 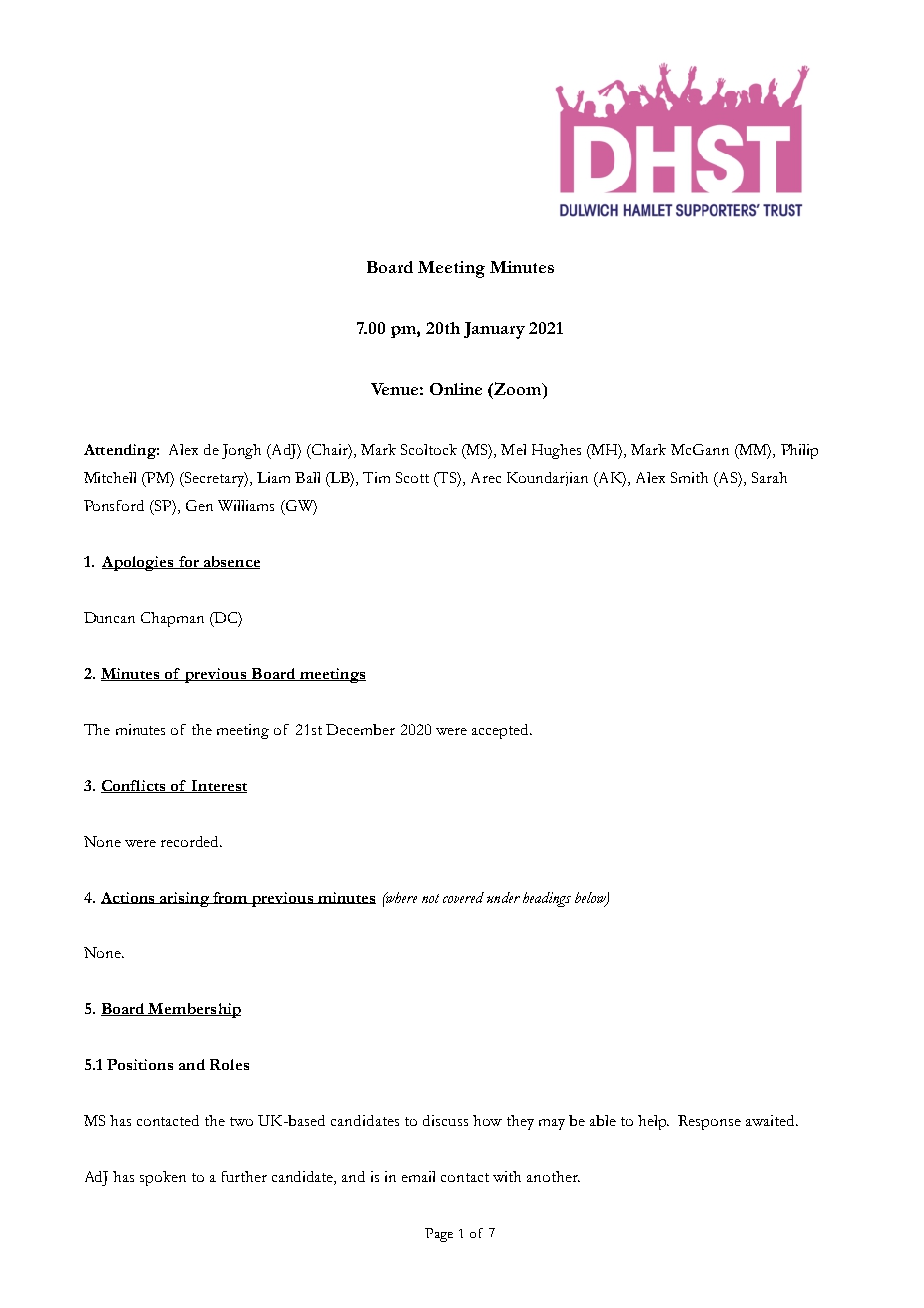 I want to click on Interest, so click(x=218, y=786).
